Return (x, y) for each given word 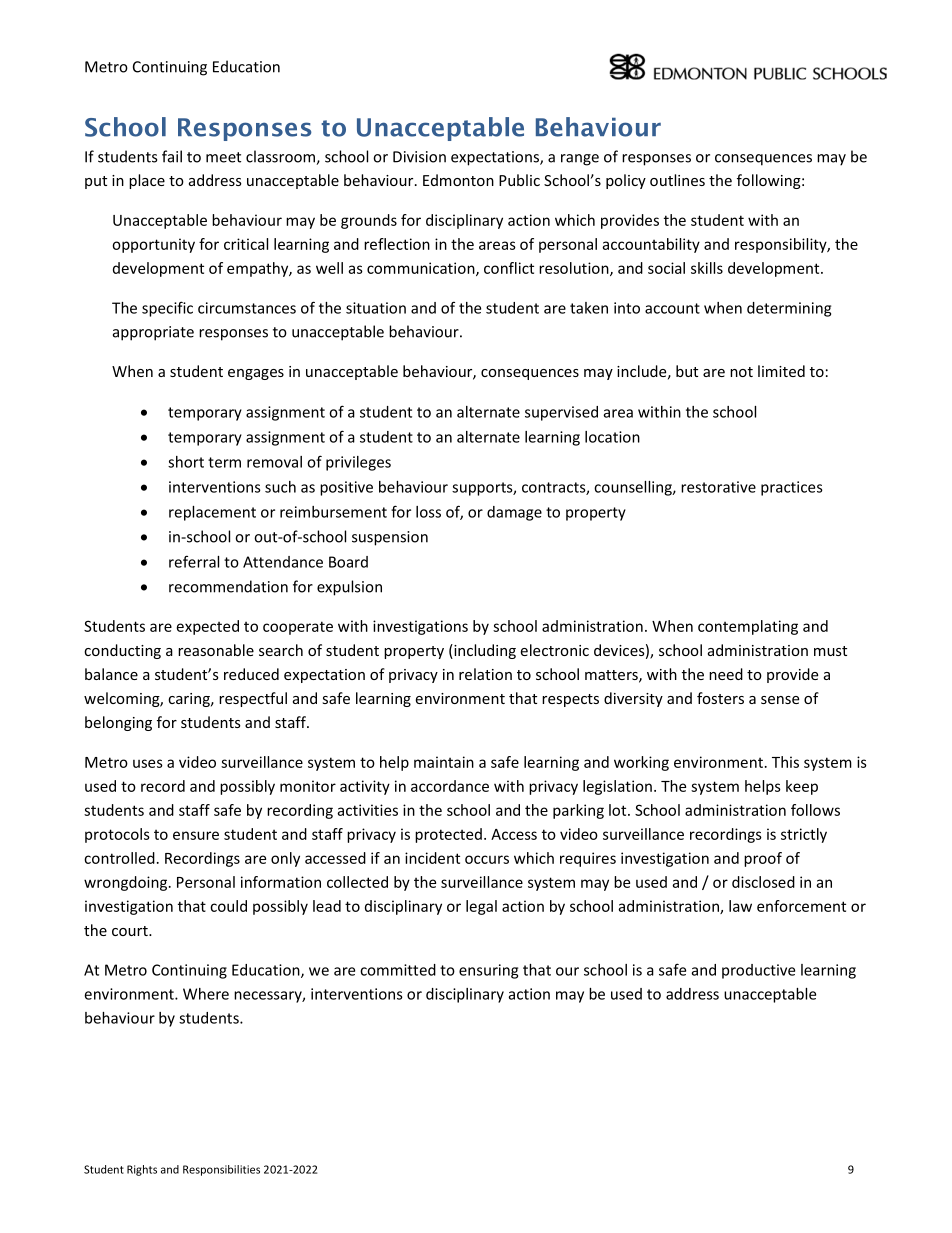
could (228, 906)
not (741, 372)
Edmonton (458, 180)
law (740, 906)
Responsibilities (221, 1170)
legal (481, 907)
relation (485, 674)
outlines (677, 180)
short (186, 462)
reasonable (216, 650)
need (726, 674)
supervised (561, 413)
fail (172, 156)
